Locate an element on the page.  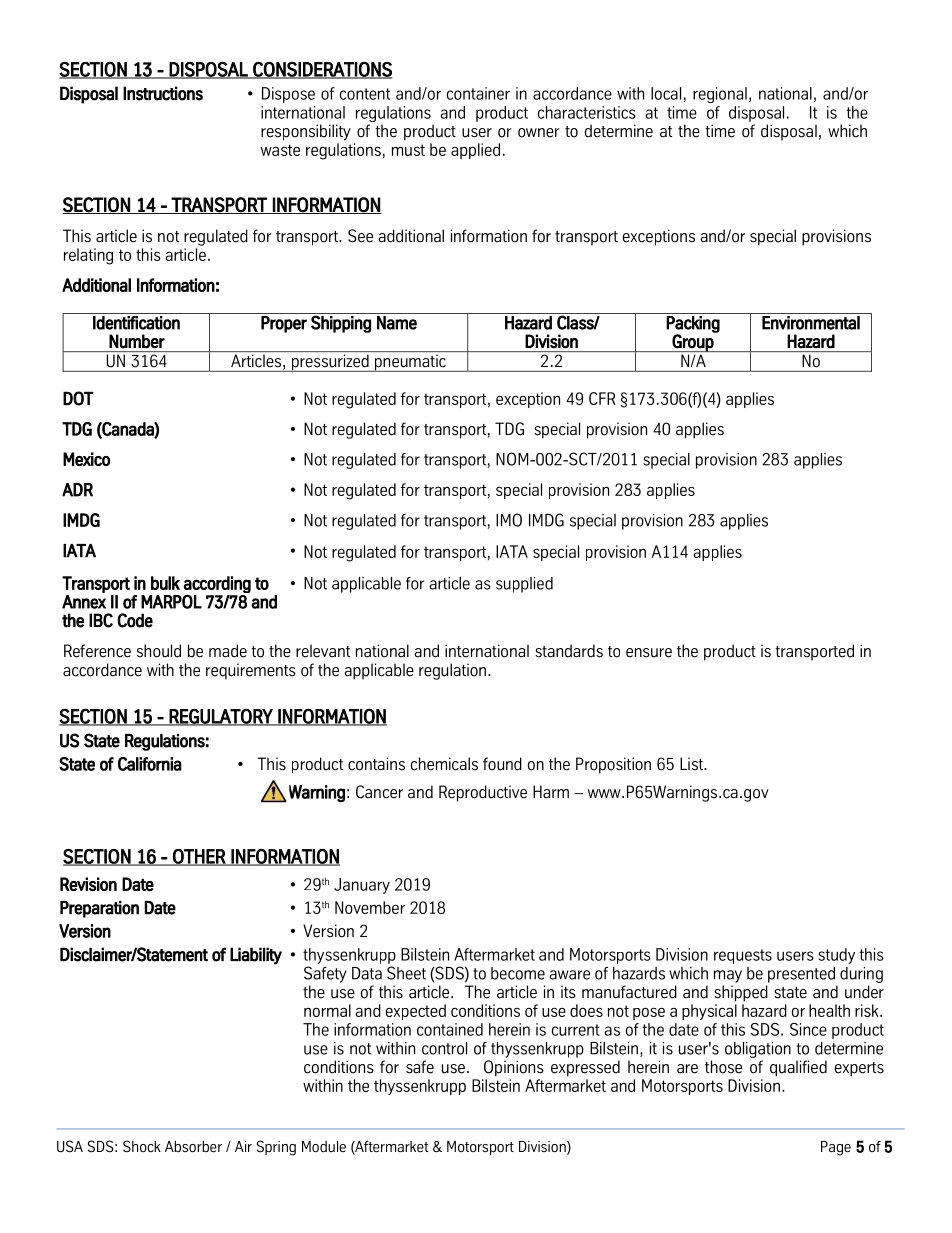
ensure is located at coordinates (649, 653).
